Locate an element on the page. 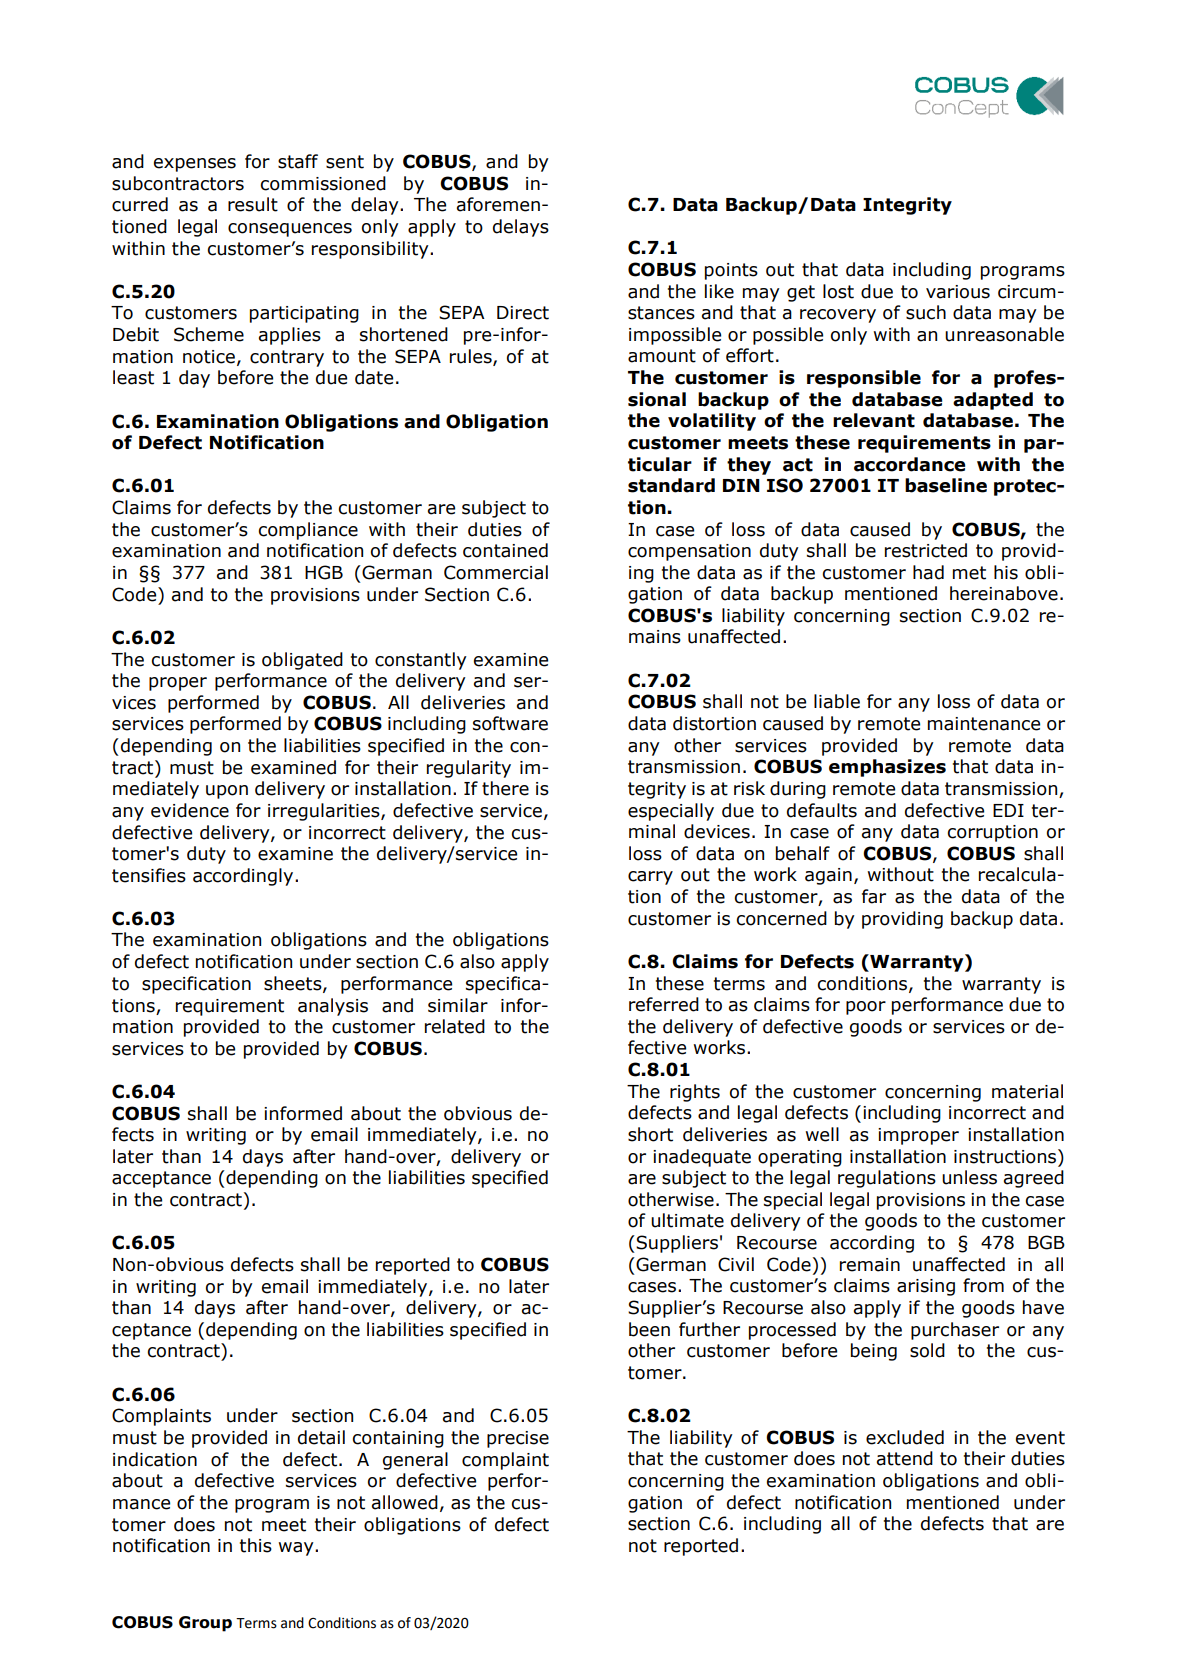 This image has width=1177, height=1665. poor is located at coordinates (866, 1008).
